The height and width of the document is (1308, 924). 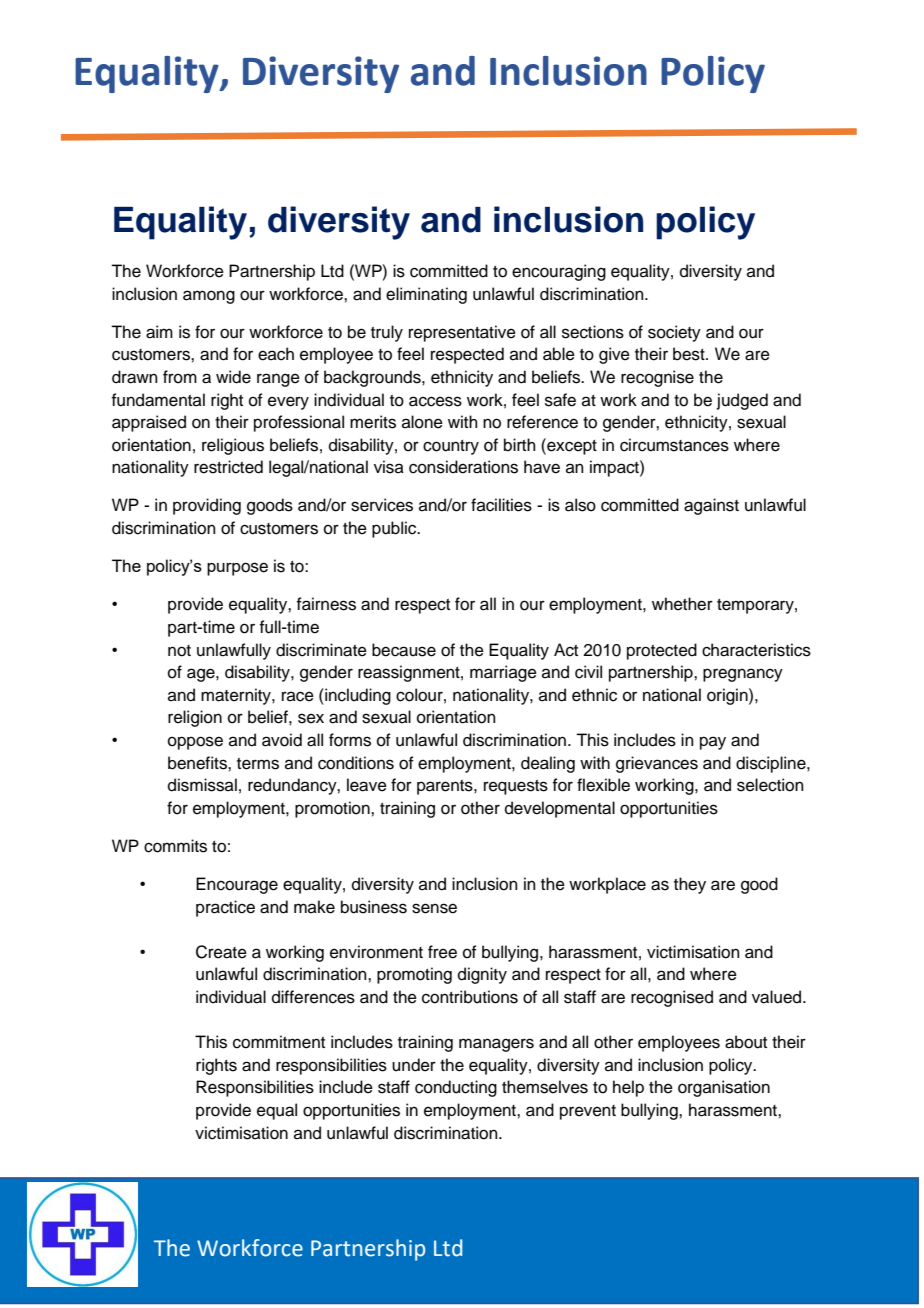 I want to click on providing, so click(x=207, y=506).
